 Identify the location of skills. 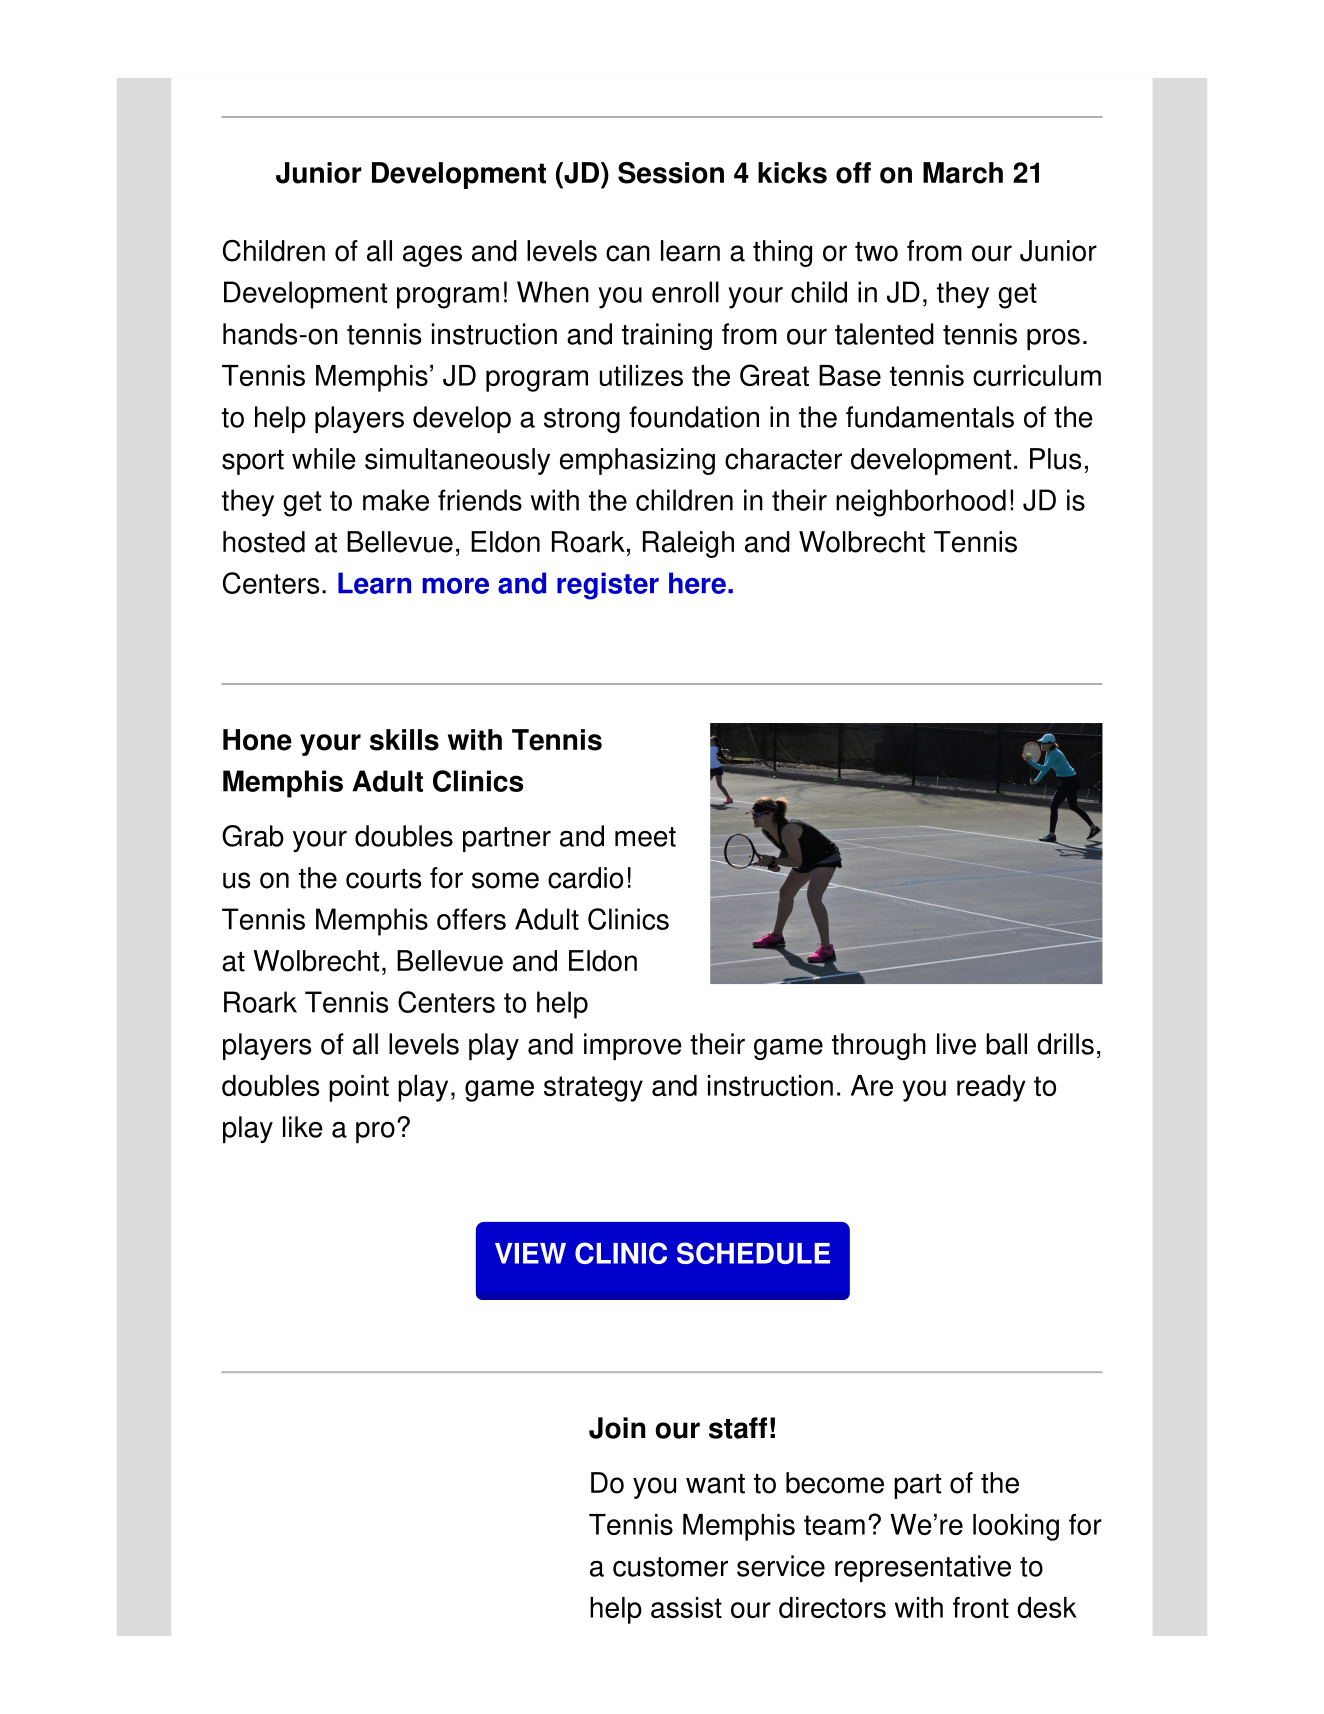
(404, 740).
